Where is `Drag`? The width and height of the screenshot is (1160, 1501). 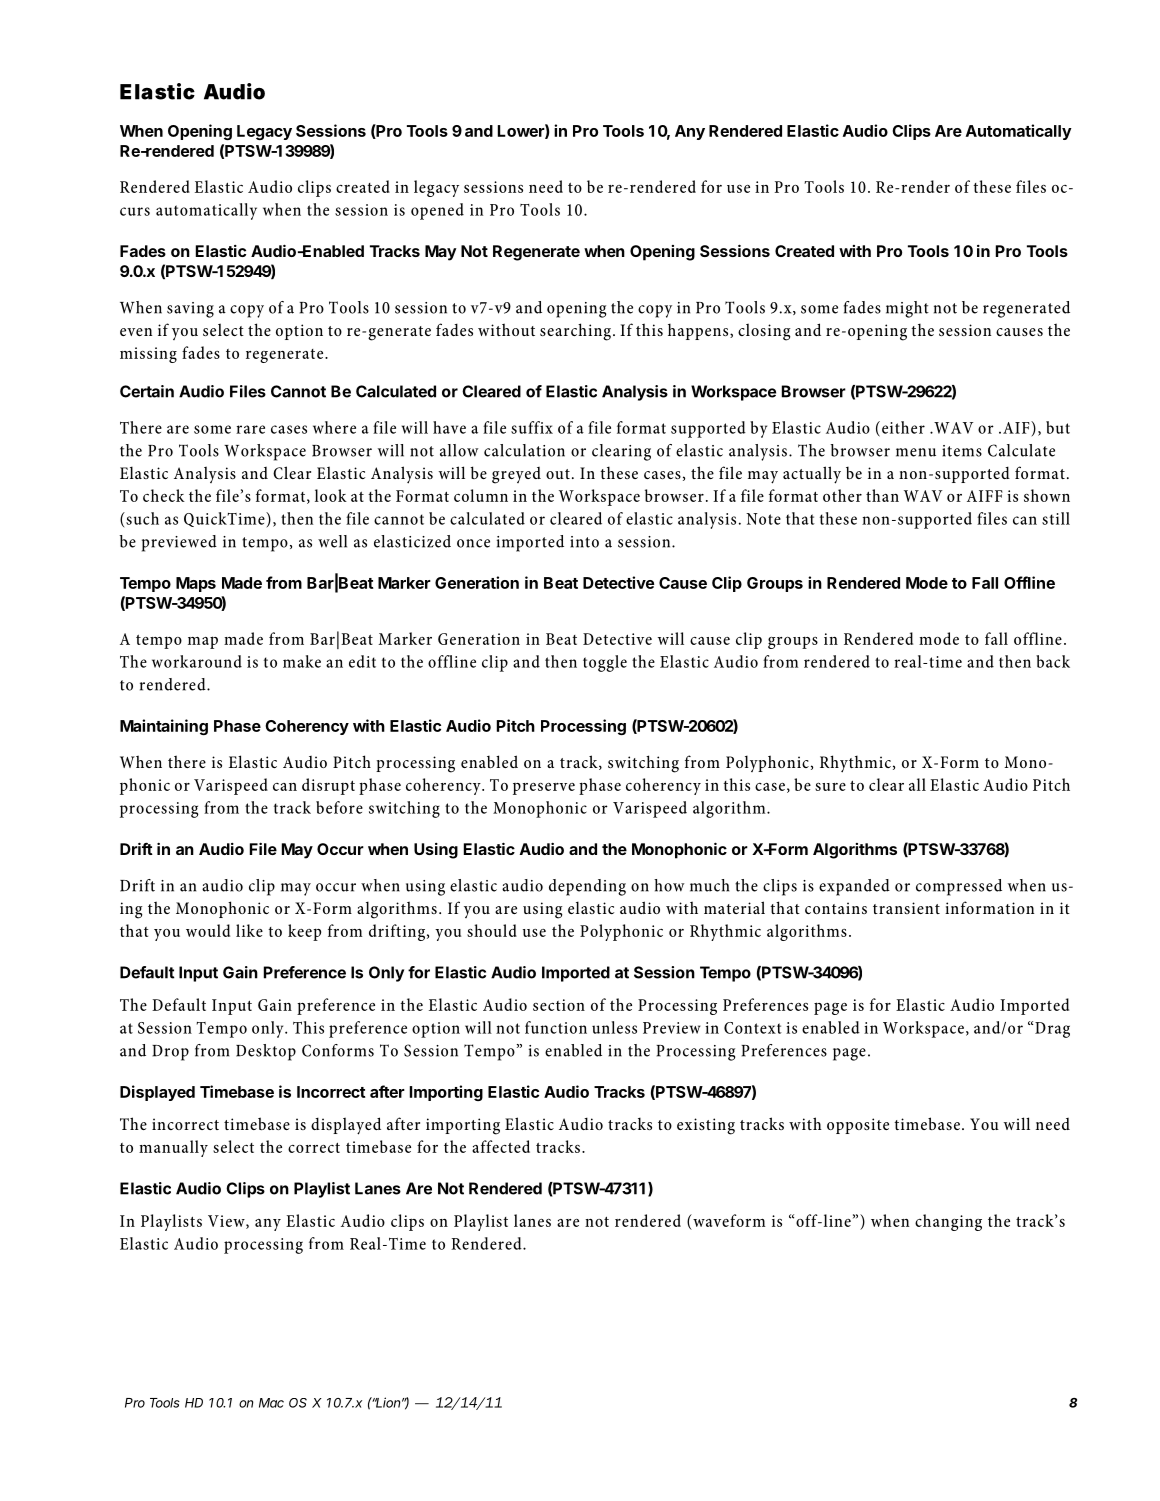 Drag is located at coordinates (1052, 1030).
